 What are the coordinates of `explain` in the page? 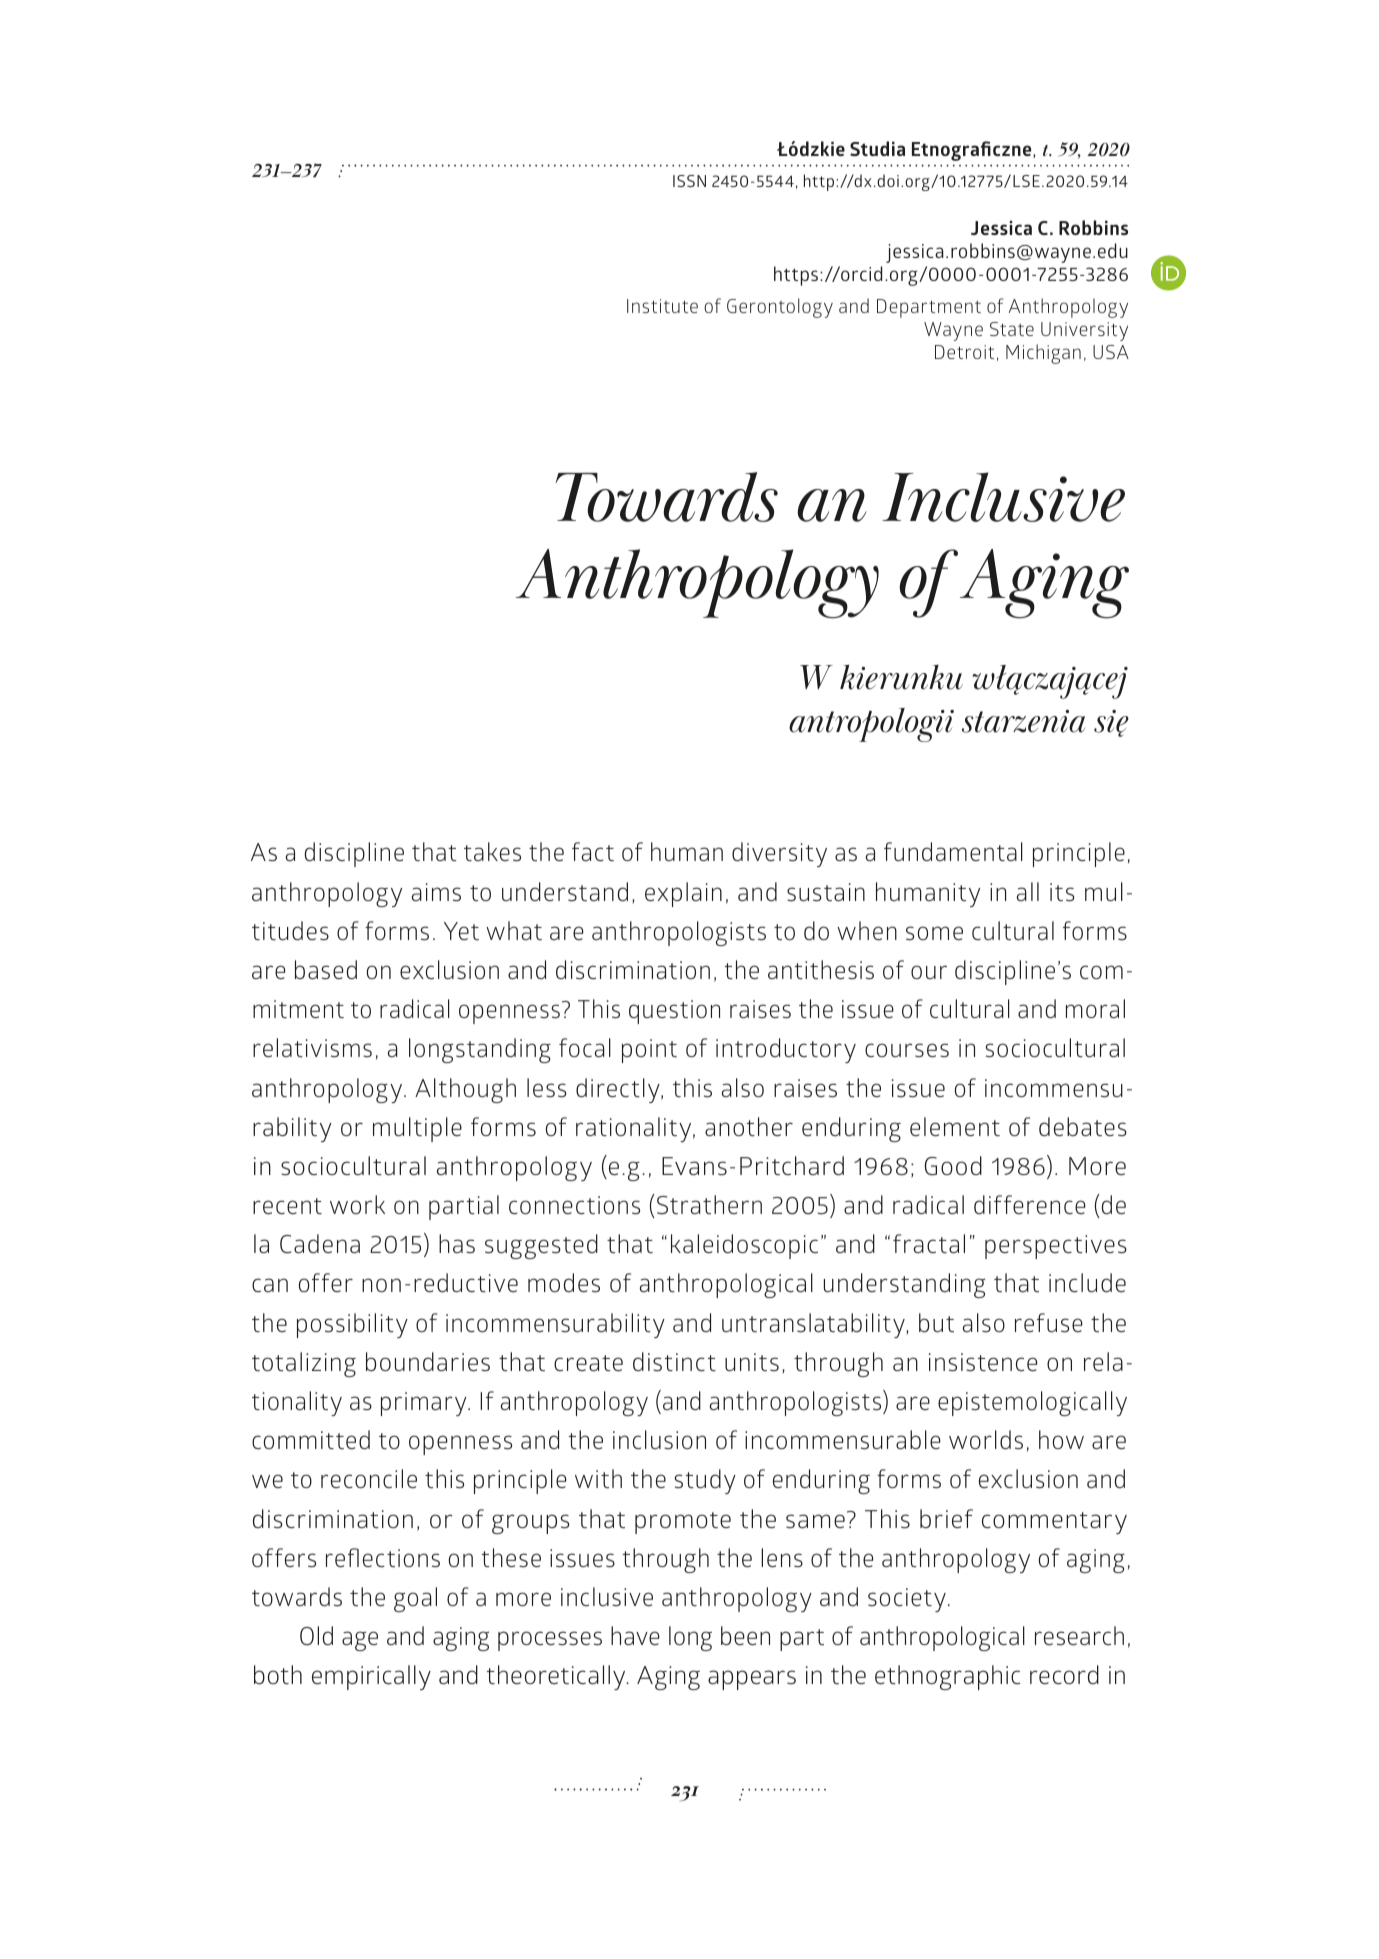 It's located at (683, 894).
